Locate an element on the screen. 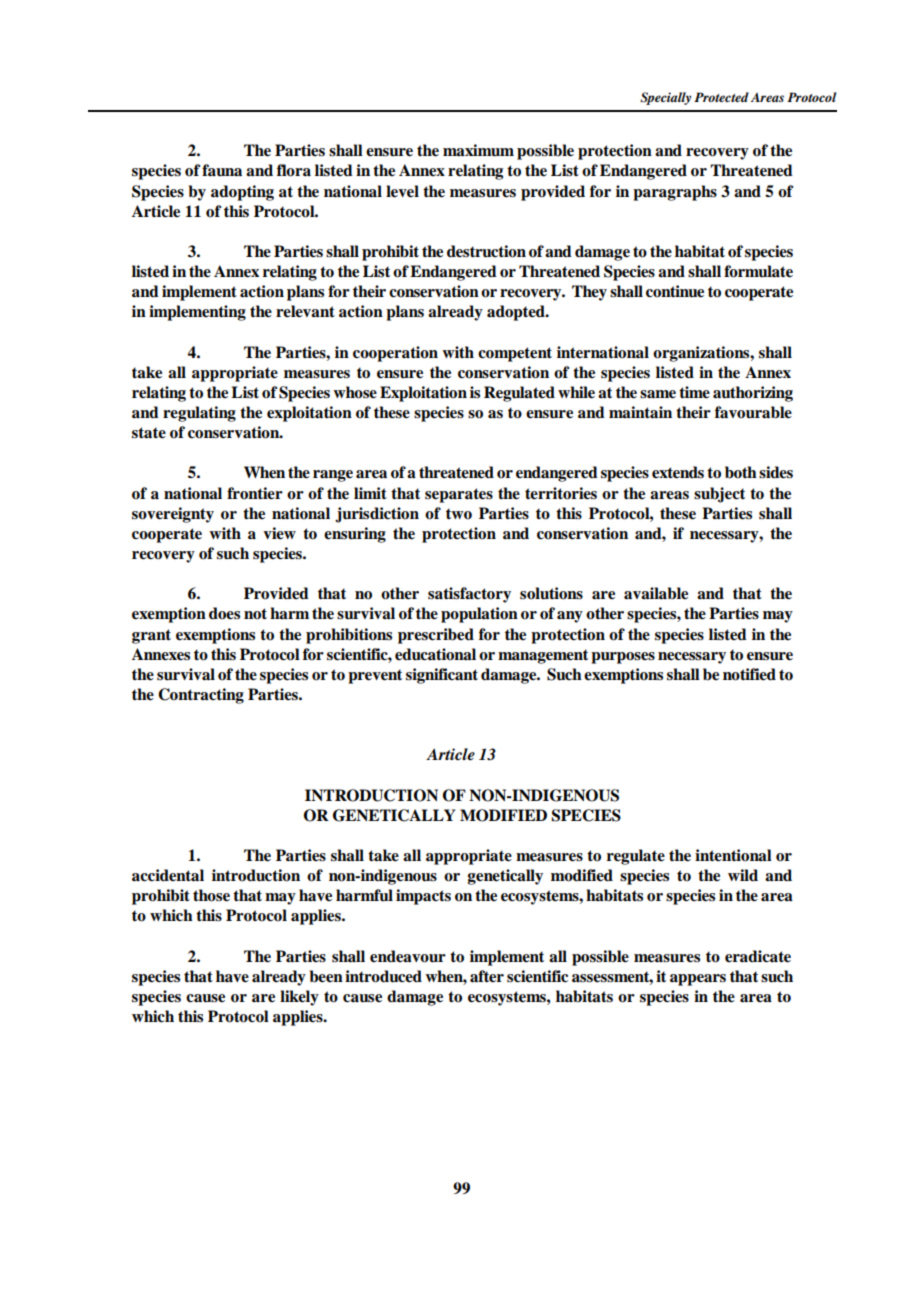 The height and width of the screenshot is (1308, 924). likely is located at coordinates (299, 998).
